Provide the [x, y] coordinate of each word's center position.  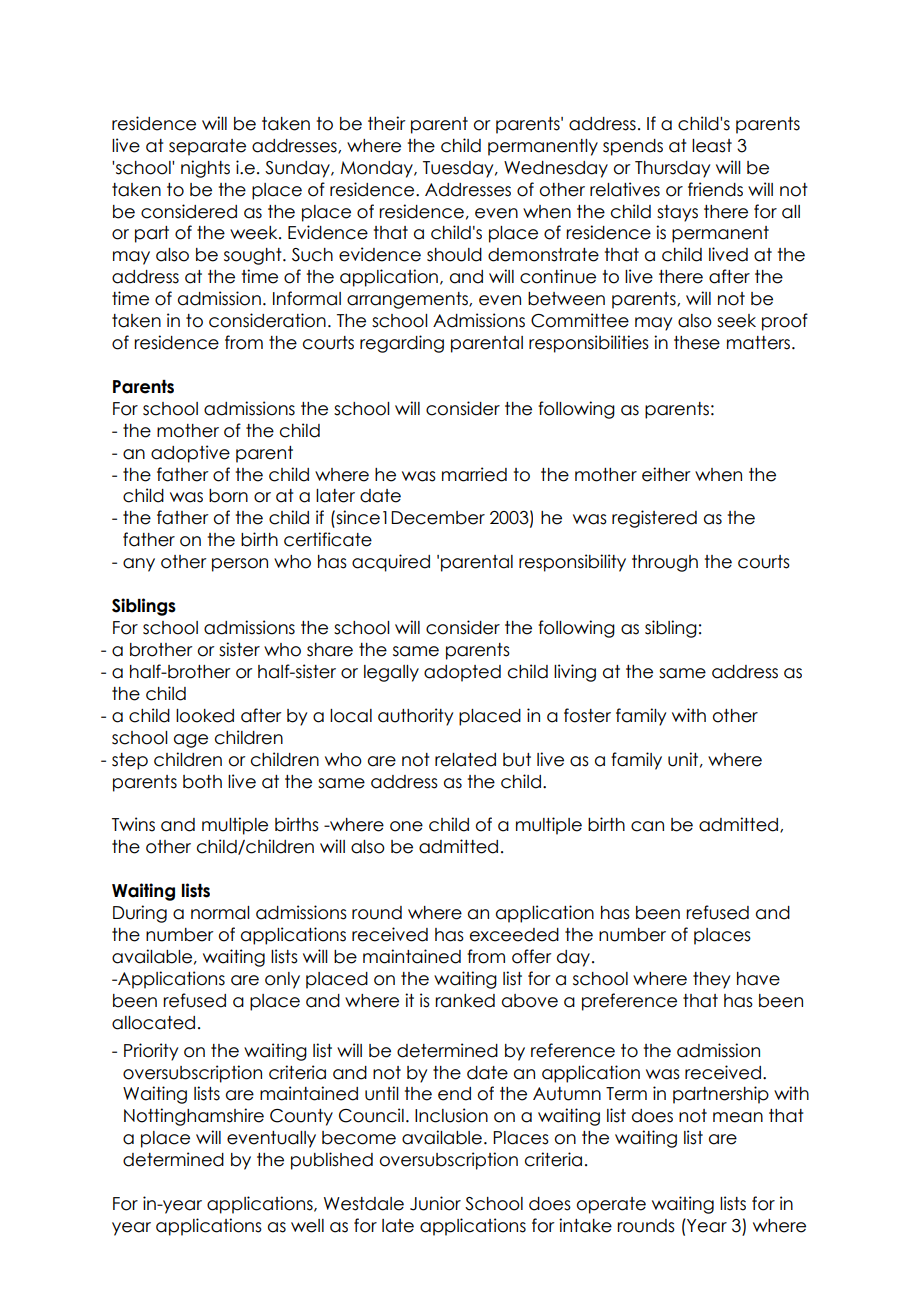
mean [738, 1117]
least [712, 146]
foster [587, 715]
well [307, 1226]
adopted [462, 673]
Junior [435, 1203]
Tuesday [459, 169]
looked [205, 716]
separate [207, 147]
